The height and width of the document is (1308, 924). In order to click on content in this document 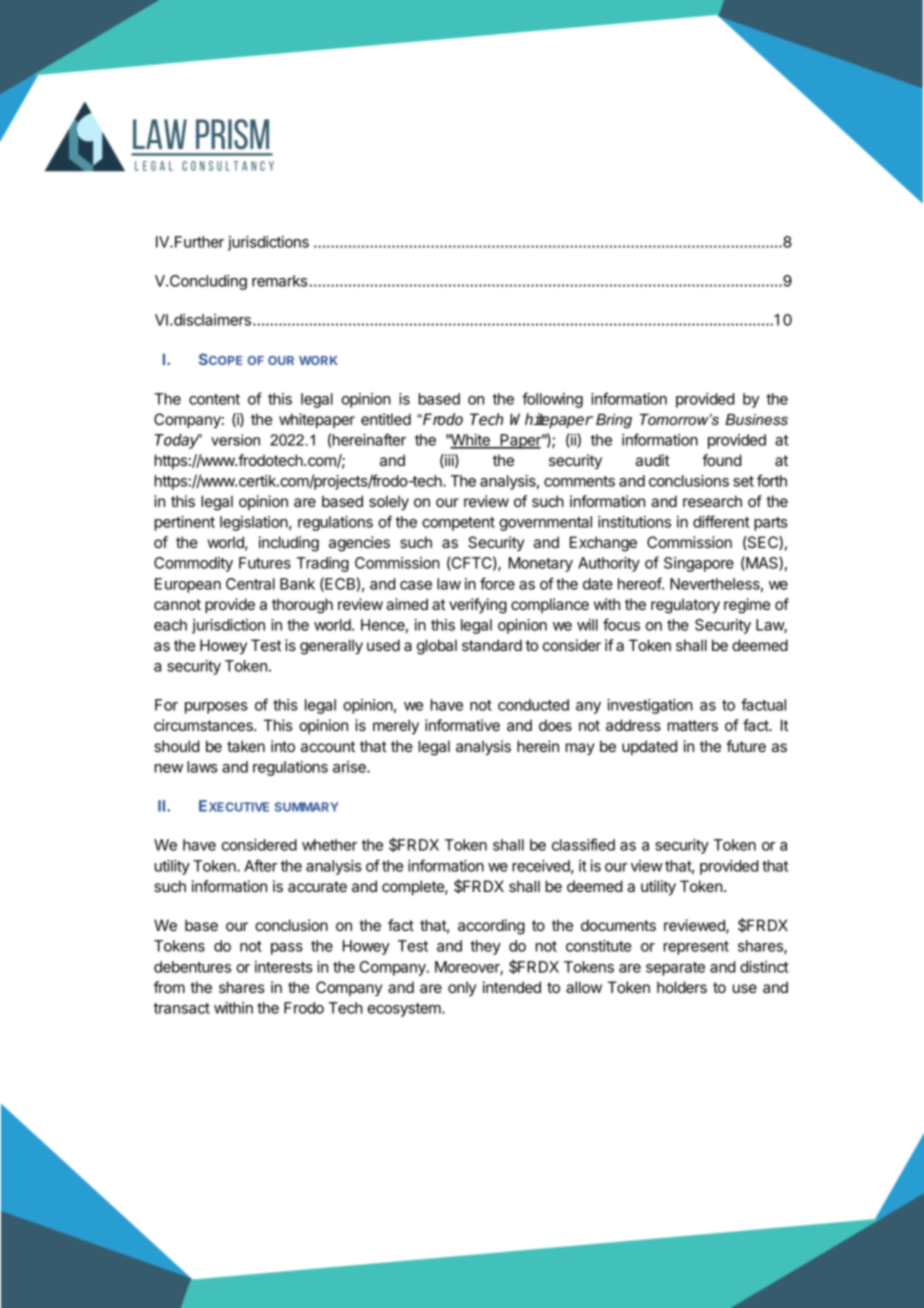, I will do `click(214, 399)`.
